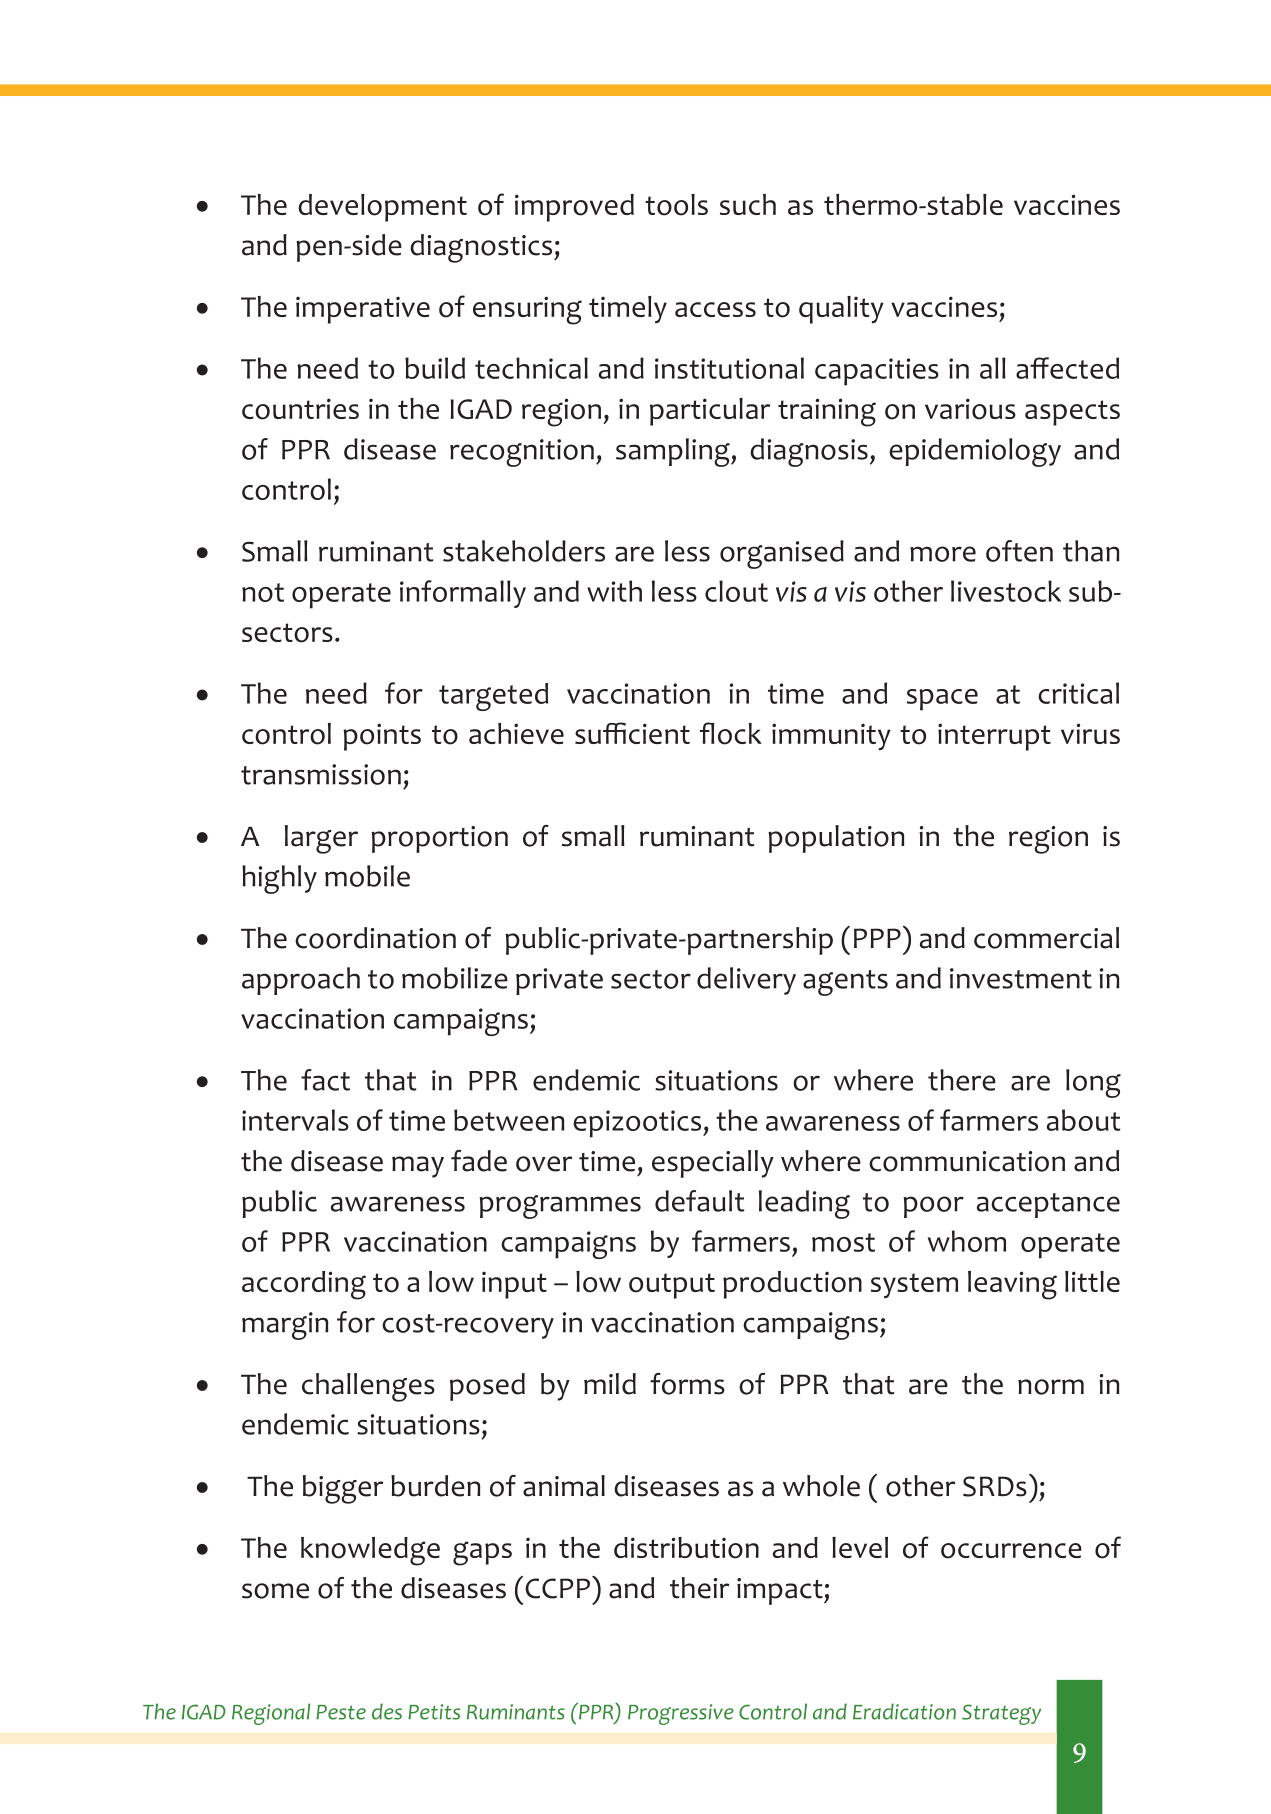 The height and width of the screenshot is (1814, 1271). I want to click on communication, so click(967, 1161).
